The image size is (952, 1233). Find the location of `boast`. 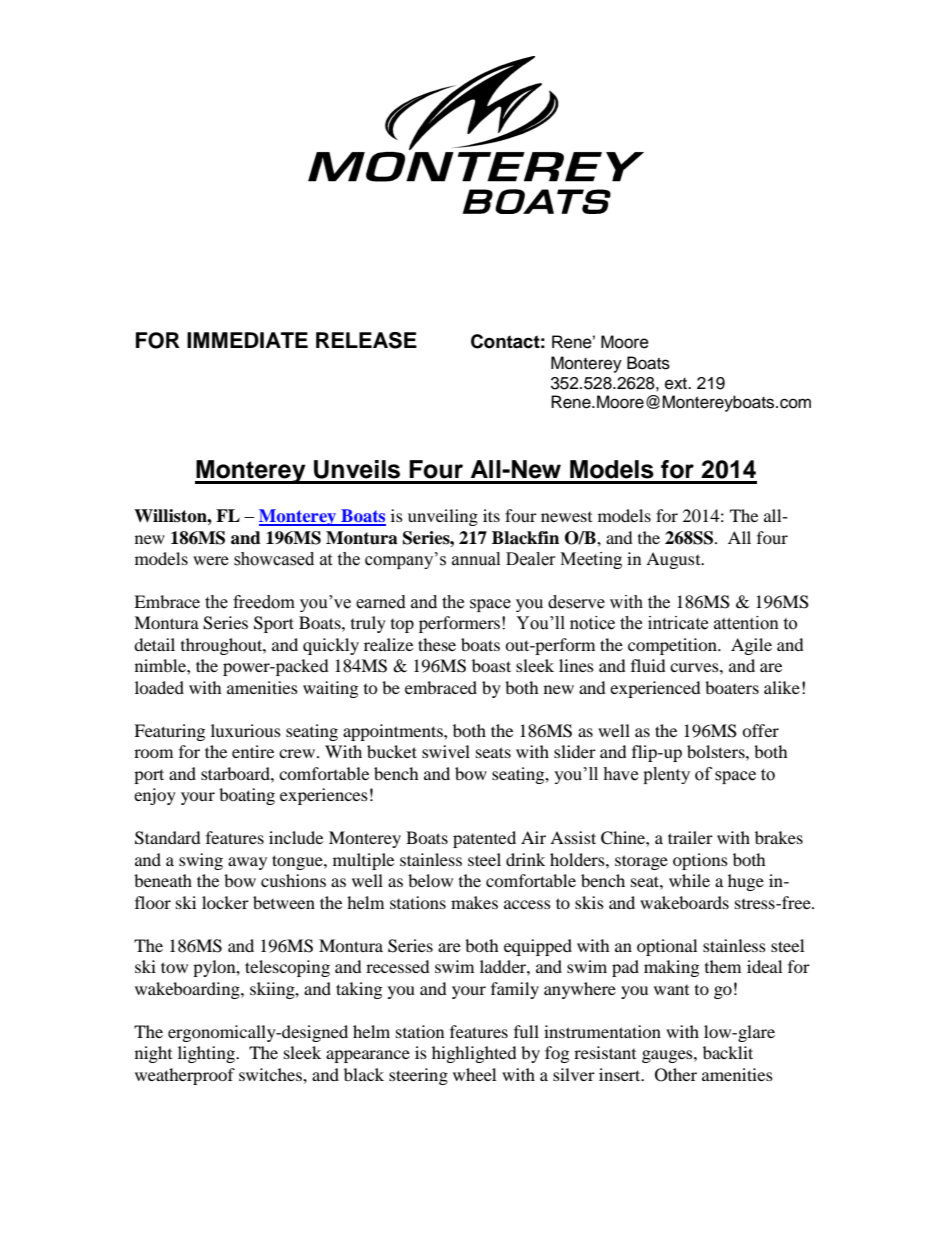

boast is located at coordinates (491, 665).
